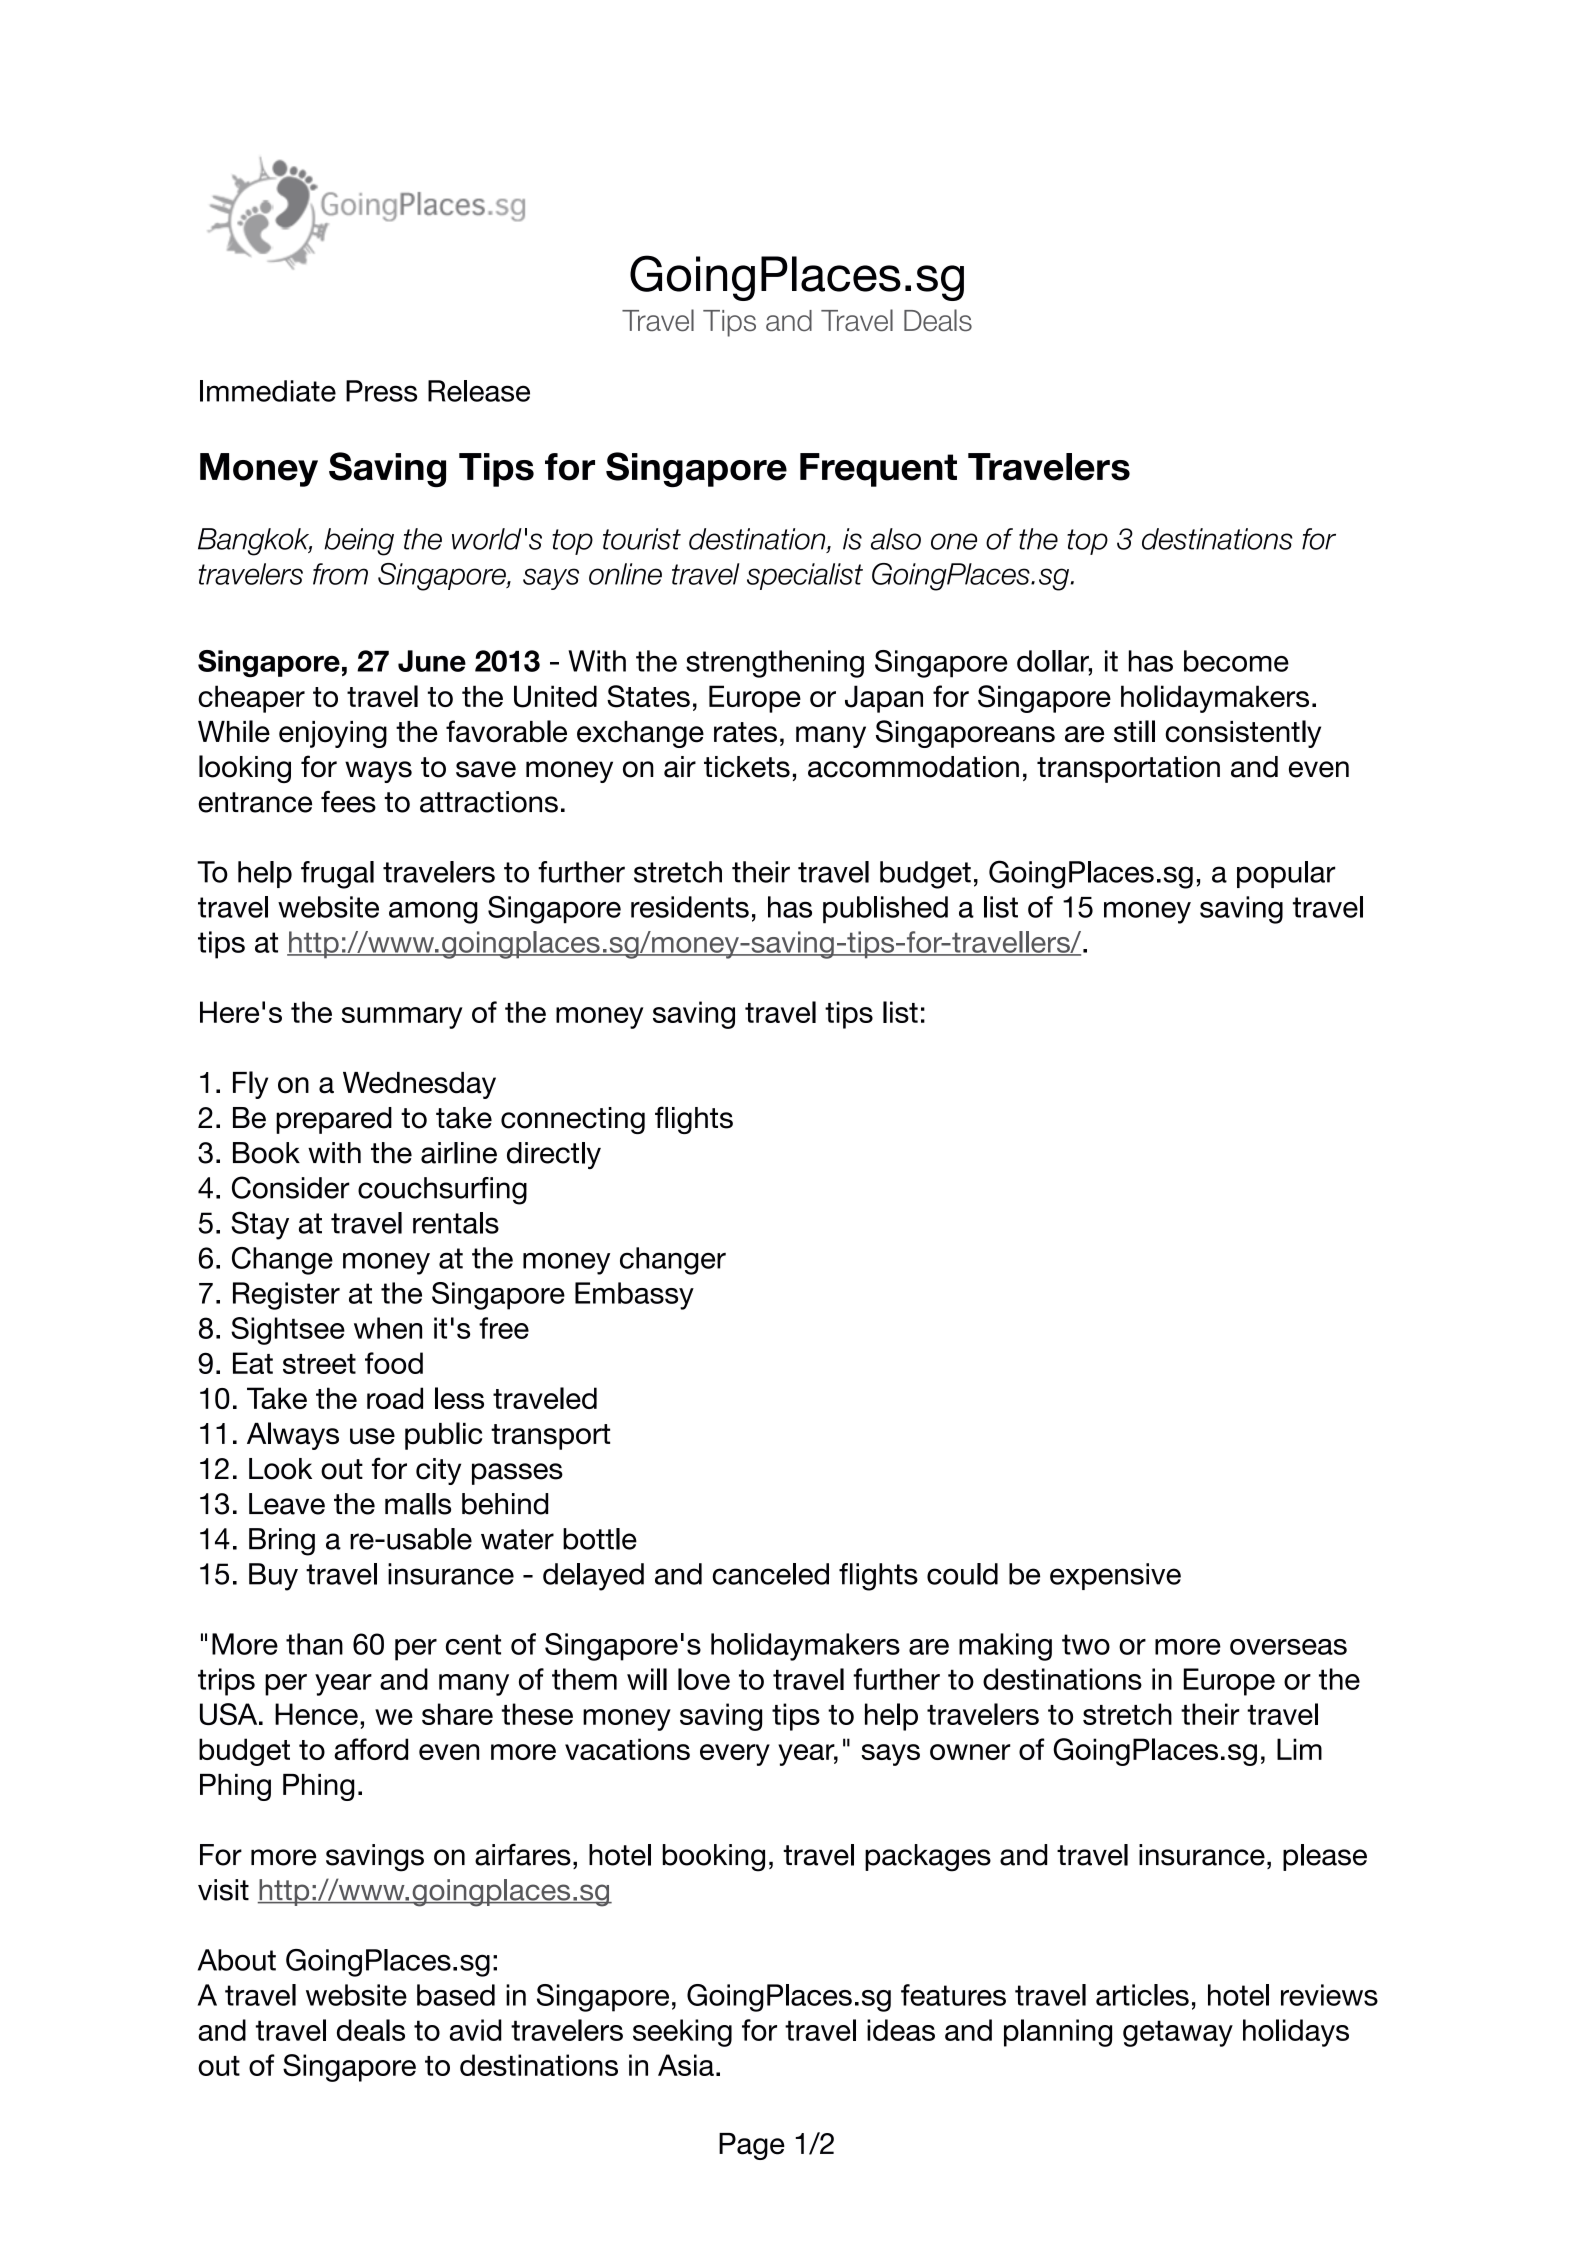 The image size is (1594, 2256). I want to click on Press, so click(381, 391).
